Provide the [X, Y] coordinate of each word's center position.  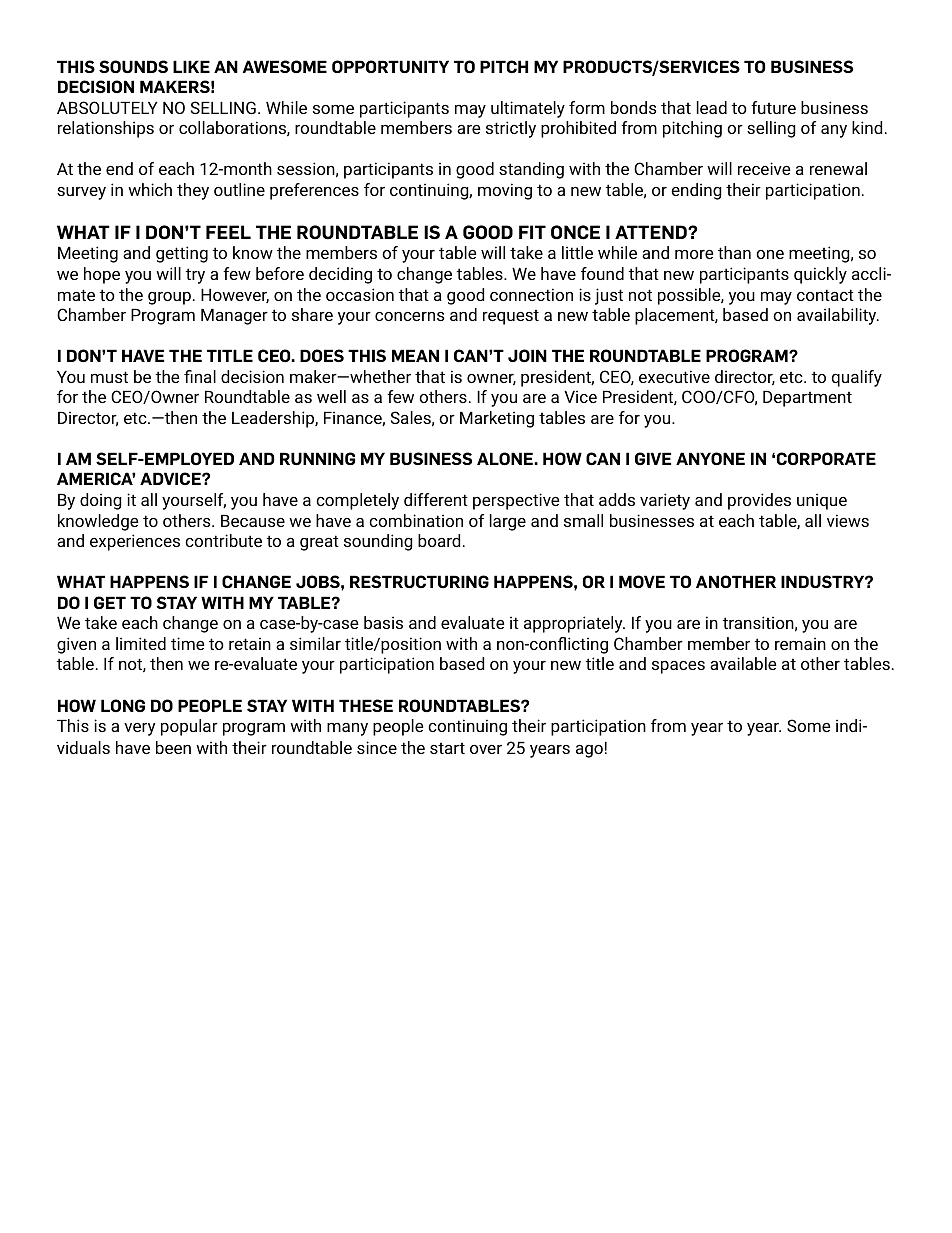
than [734, 252]
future [773, 107]
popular [189, 727]
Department [807, 399]
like [191, 66]
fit [532, 232]
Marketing [497, 419]
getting [182, 254]
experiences [135, 542]
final [200, 376]
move [642, 581]
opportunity [390, 66]
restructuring [419, 581]
